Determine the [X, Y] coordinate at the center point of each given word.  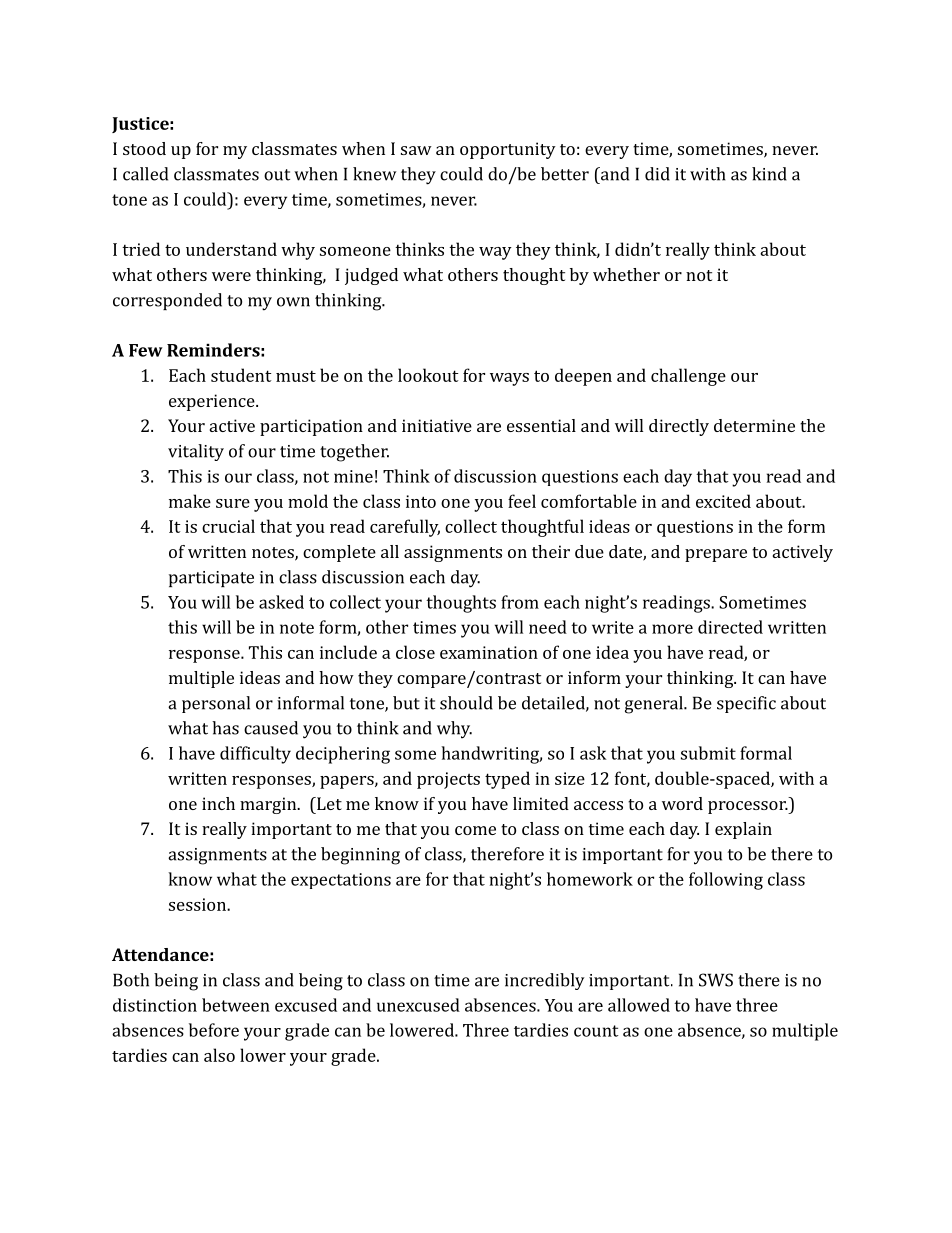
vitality [196, 452]
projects [448, 780]
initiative [437, 425]
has [225, 728]
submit [708, 753]
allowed [639, 1005]
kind [769, 174]
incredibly [545, 981]
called [145, 174]
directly [679, 427]
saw [416, 150]
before [214, 1030]
